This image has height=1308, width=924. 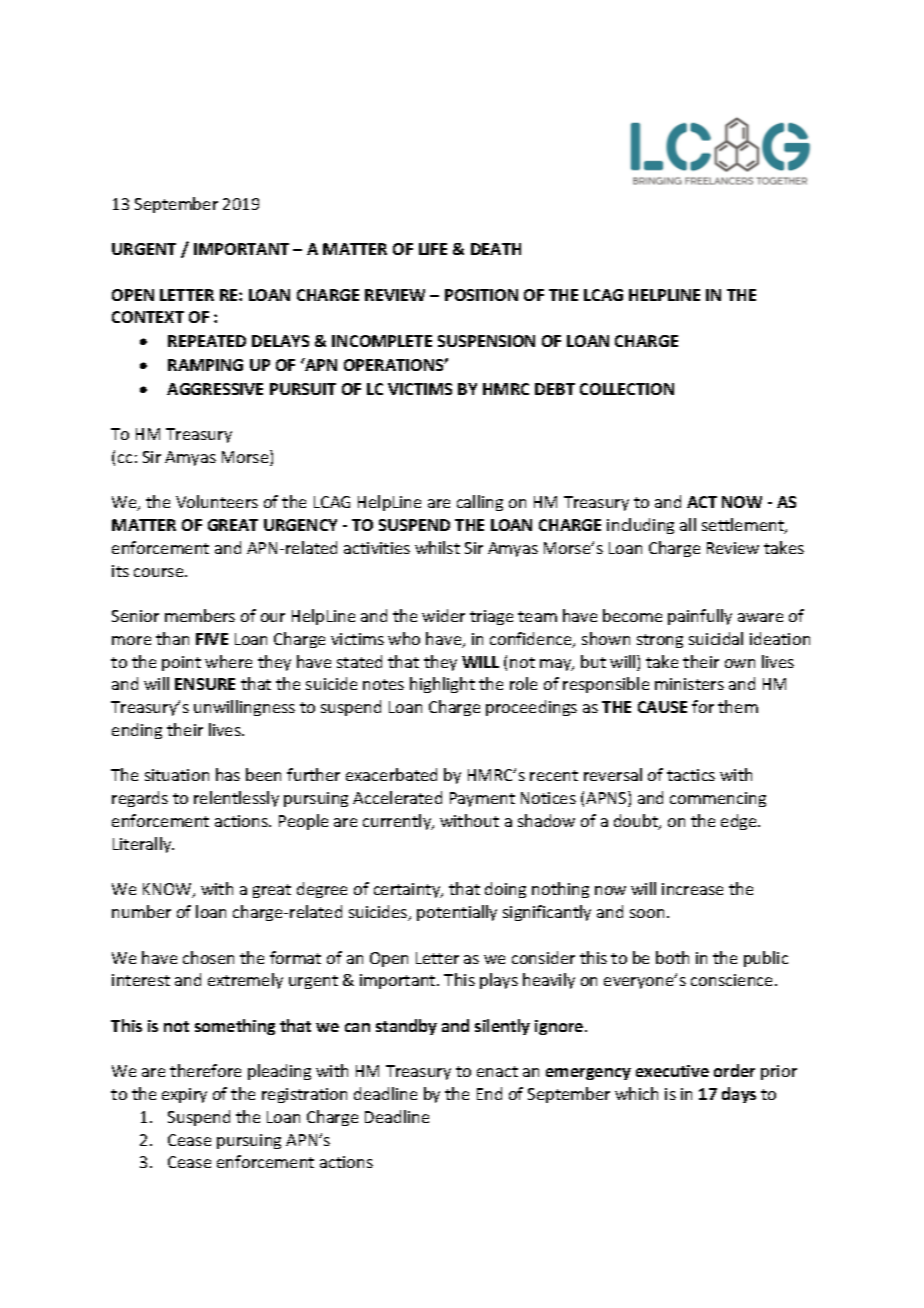 I want to click on increase, so click(x=692, y=889).
